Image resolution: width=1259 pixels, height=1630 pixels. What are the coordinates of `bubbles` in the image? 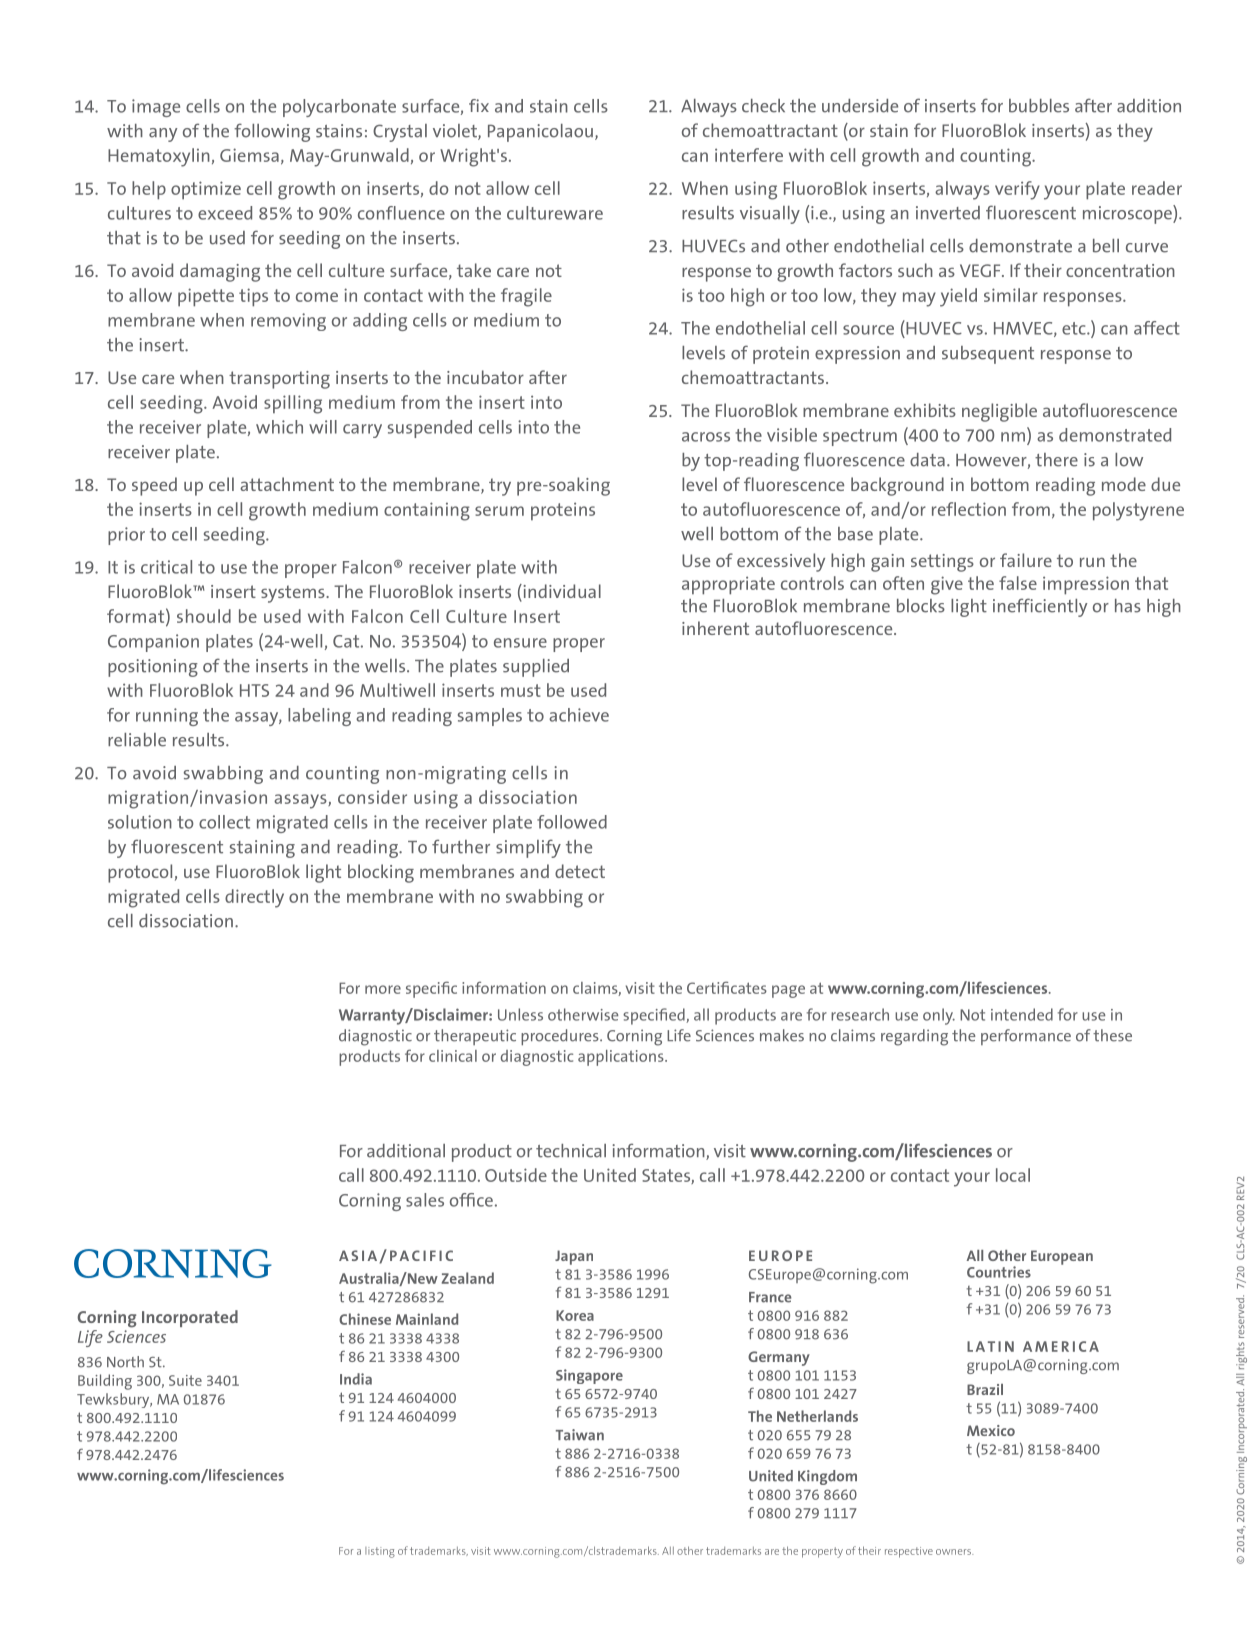 It's located at (1039, 106).
